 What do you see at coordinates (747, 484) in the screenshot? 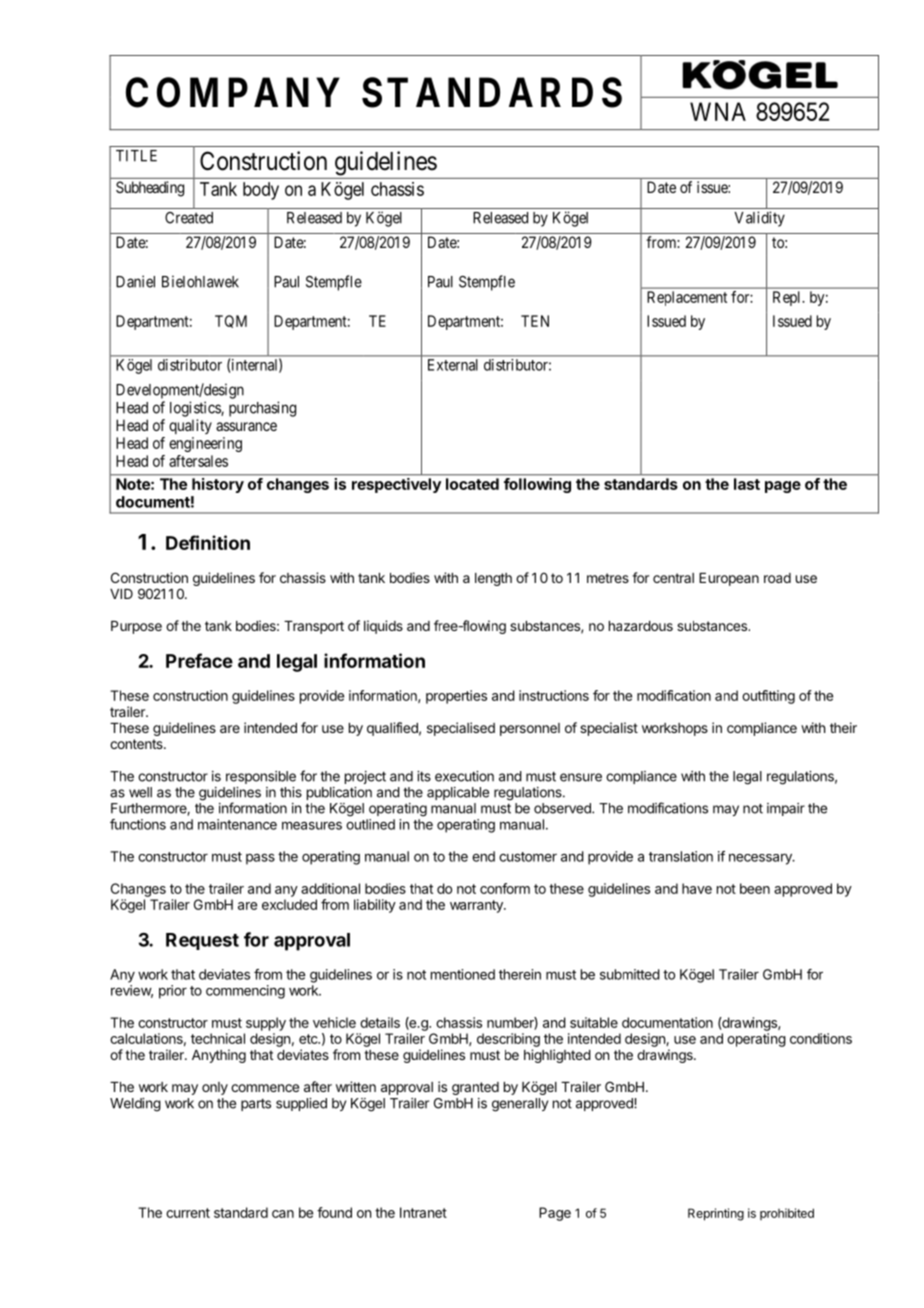
I see `last` at bounding box center [747, 484].
